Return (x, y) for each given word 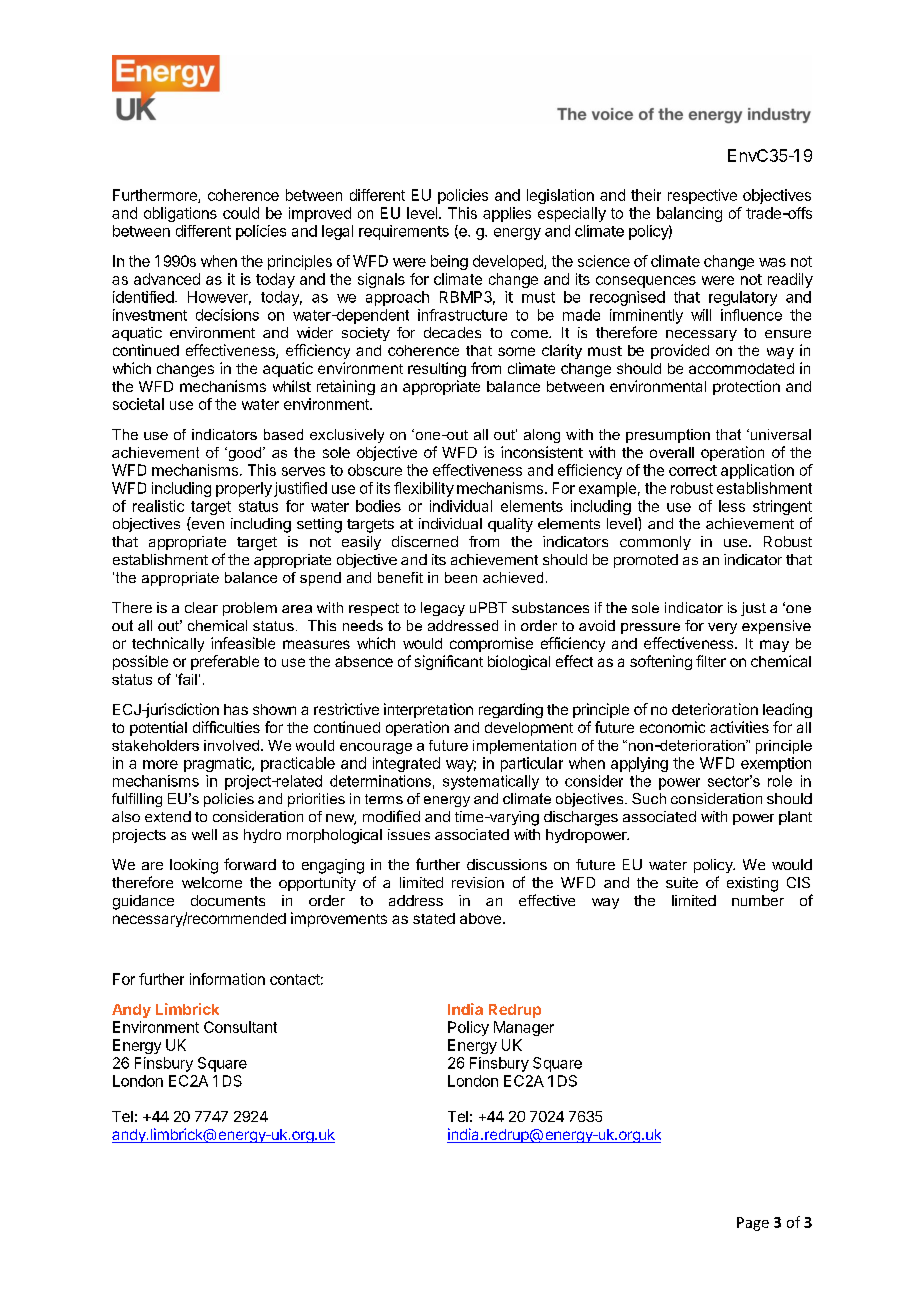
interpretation (428, 710)
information (227, 979)
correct (693, 470)
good (245, 454)
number (758, 900)
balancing (689, 214)
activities (739, 727)
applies (507, 214)
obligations (180, 214)
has (236, 709)
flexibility (424, 489)
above (480, 918)
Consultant (240, 1027)
